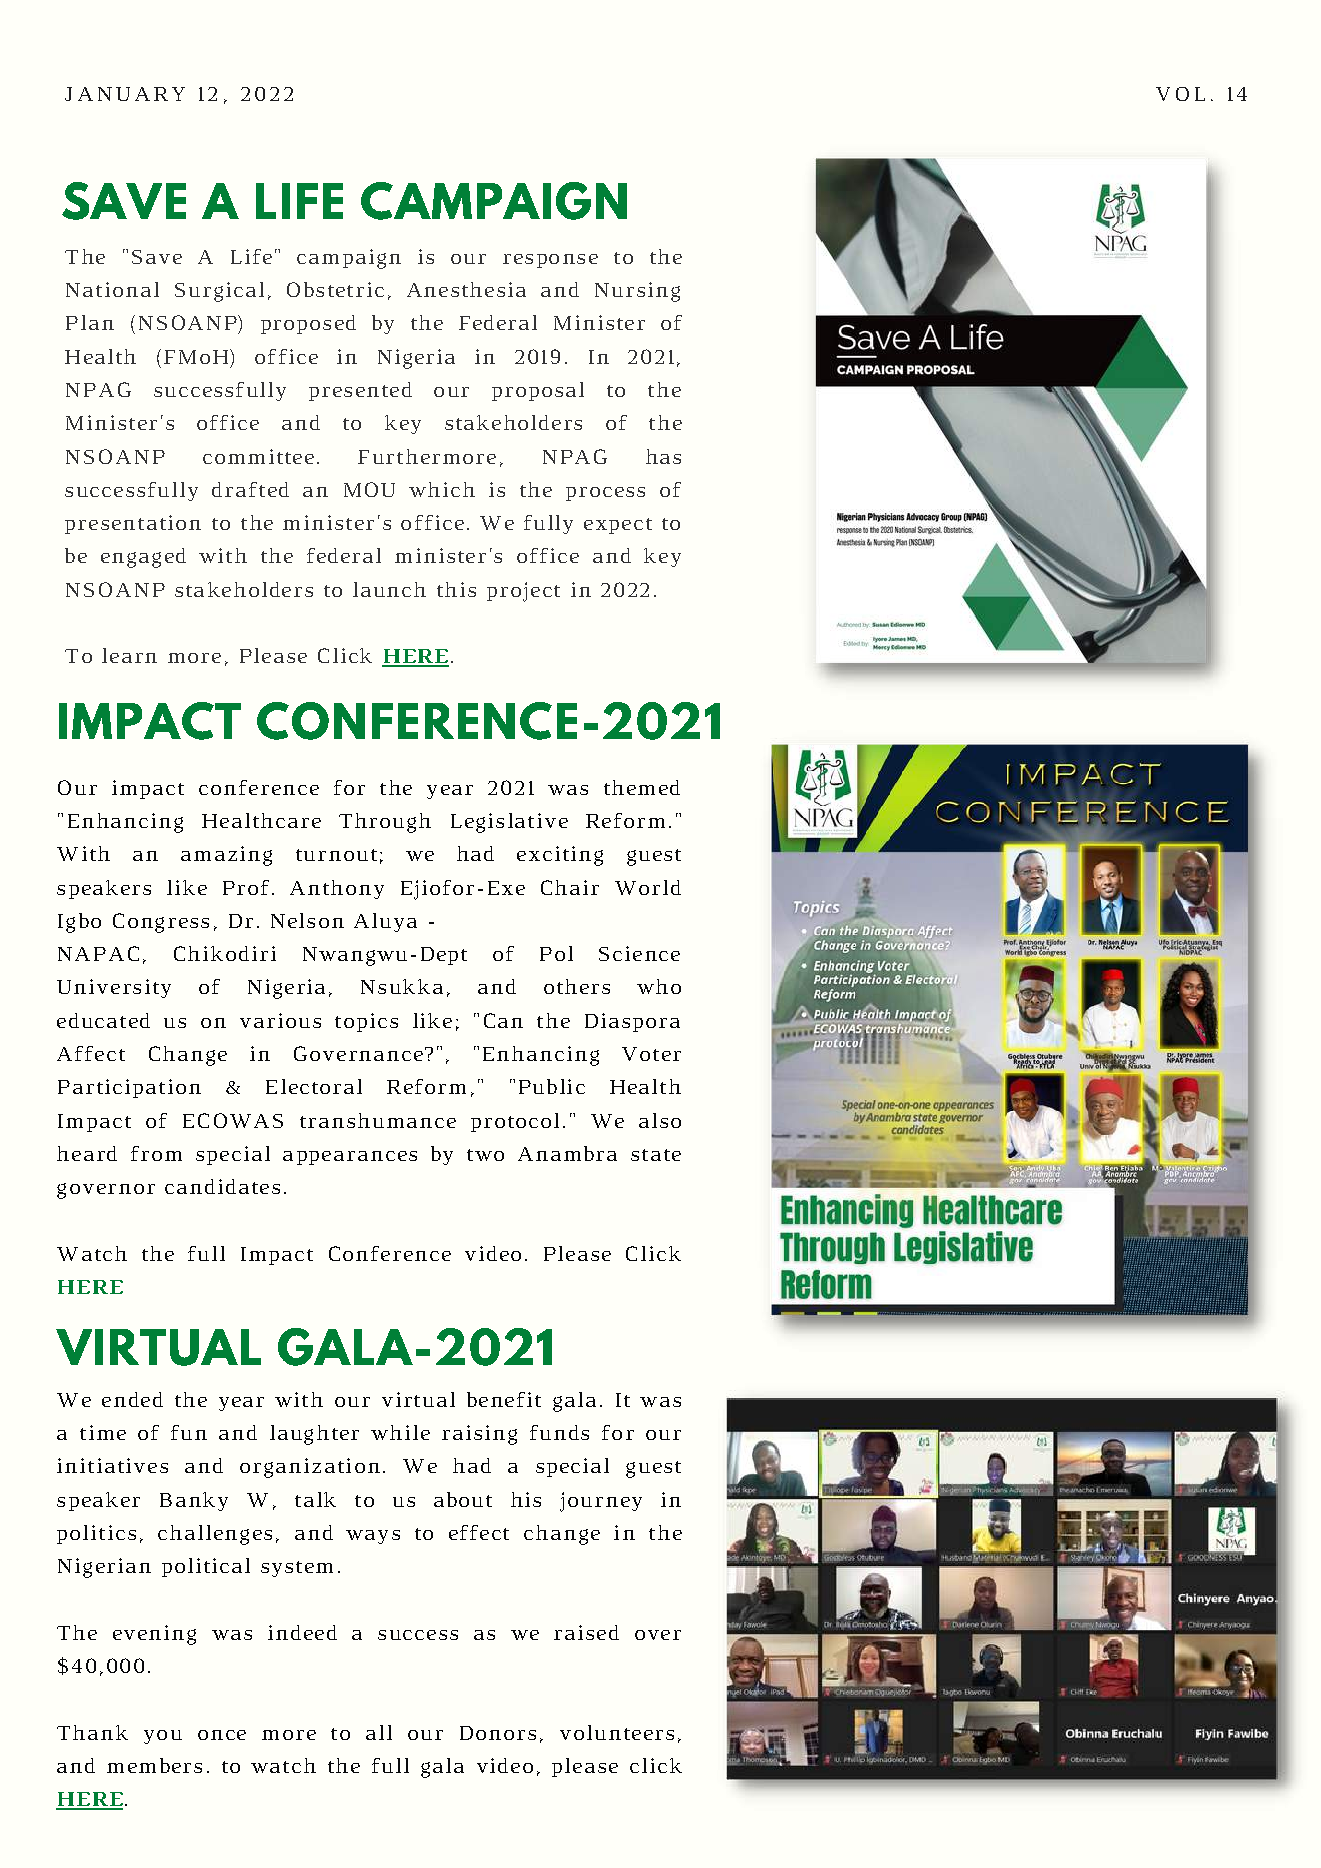  Describe the element at coordinates (570, 887) in the screenshot. I see `Chair` at that location.
